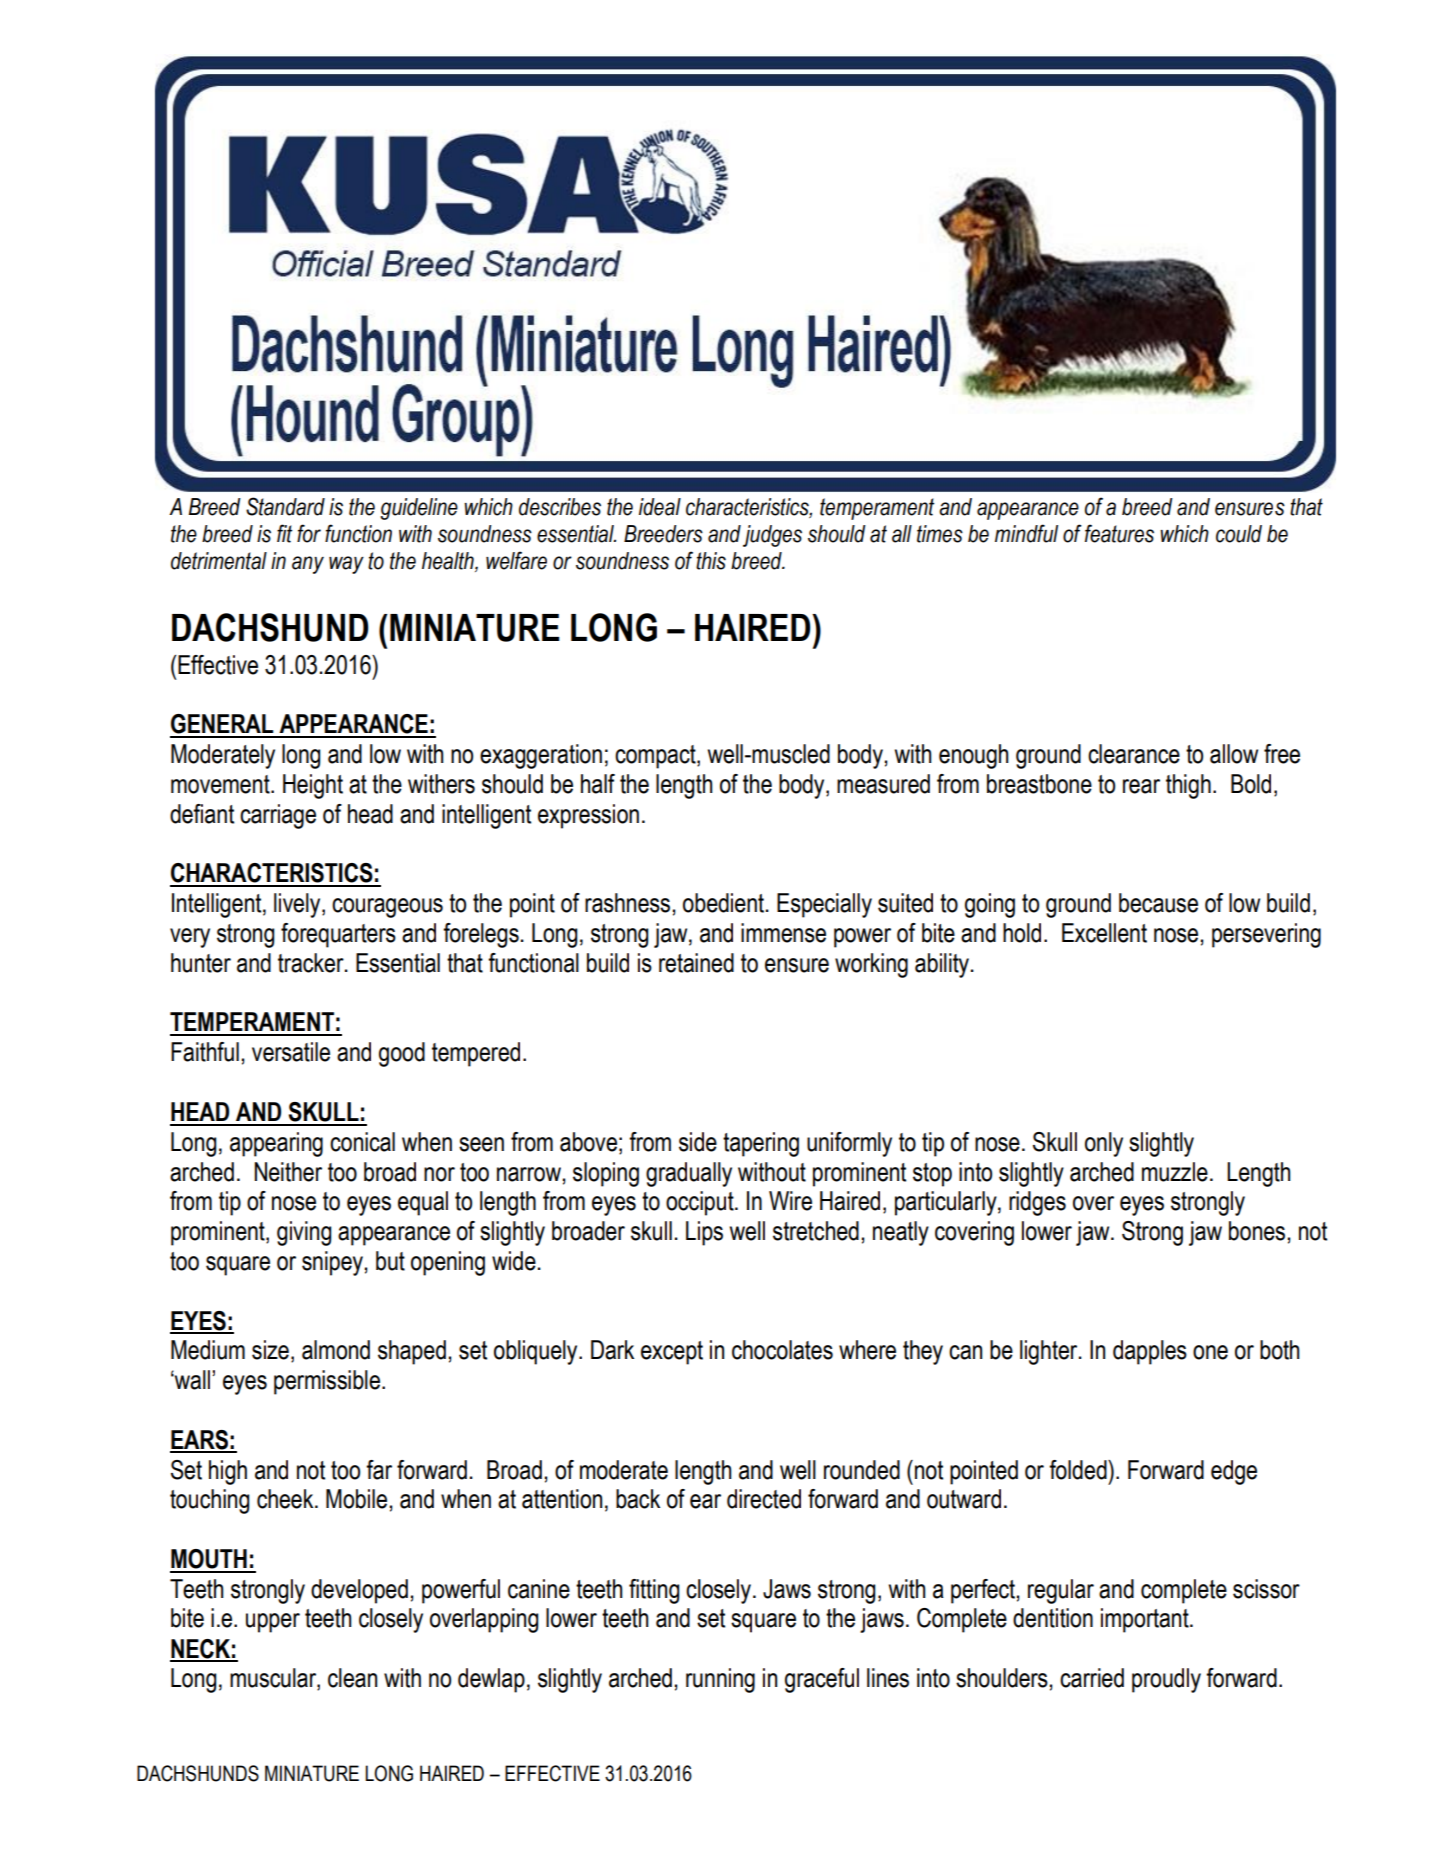 The height and width of the screenshot is (1870, 1445). What do you see at coordinates (308, 565) in the screenshot?
I see `any` at bounding box center [308, 565].
